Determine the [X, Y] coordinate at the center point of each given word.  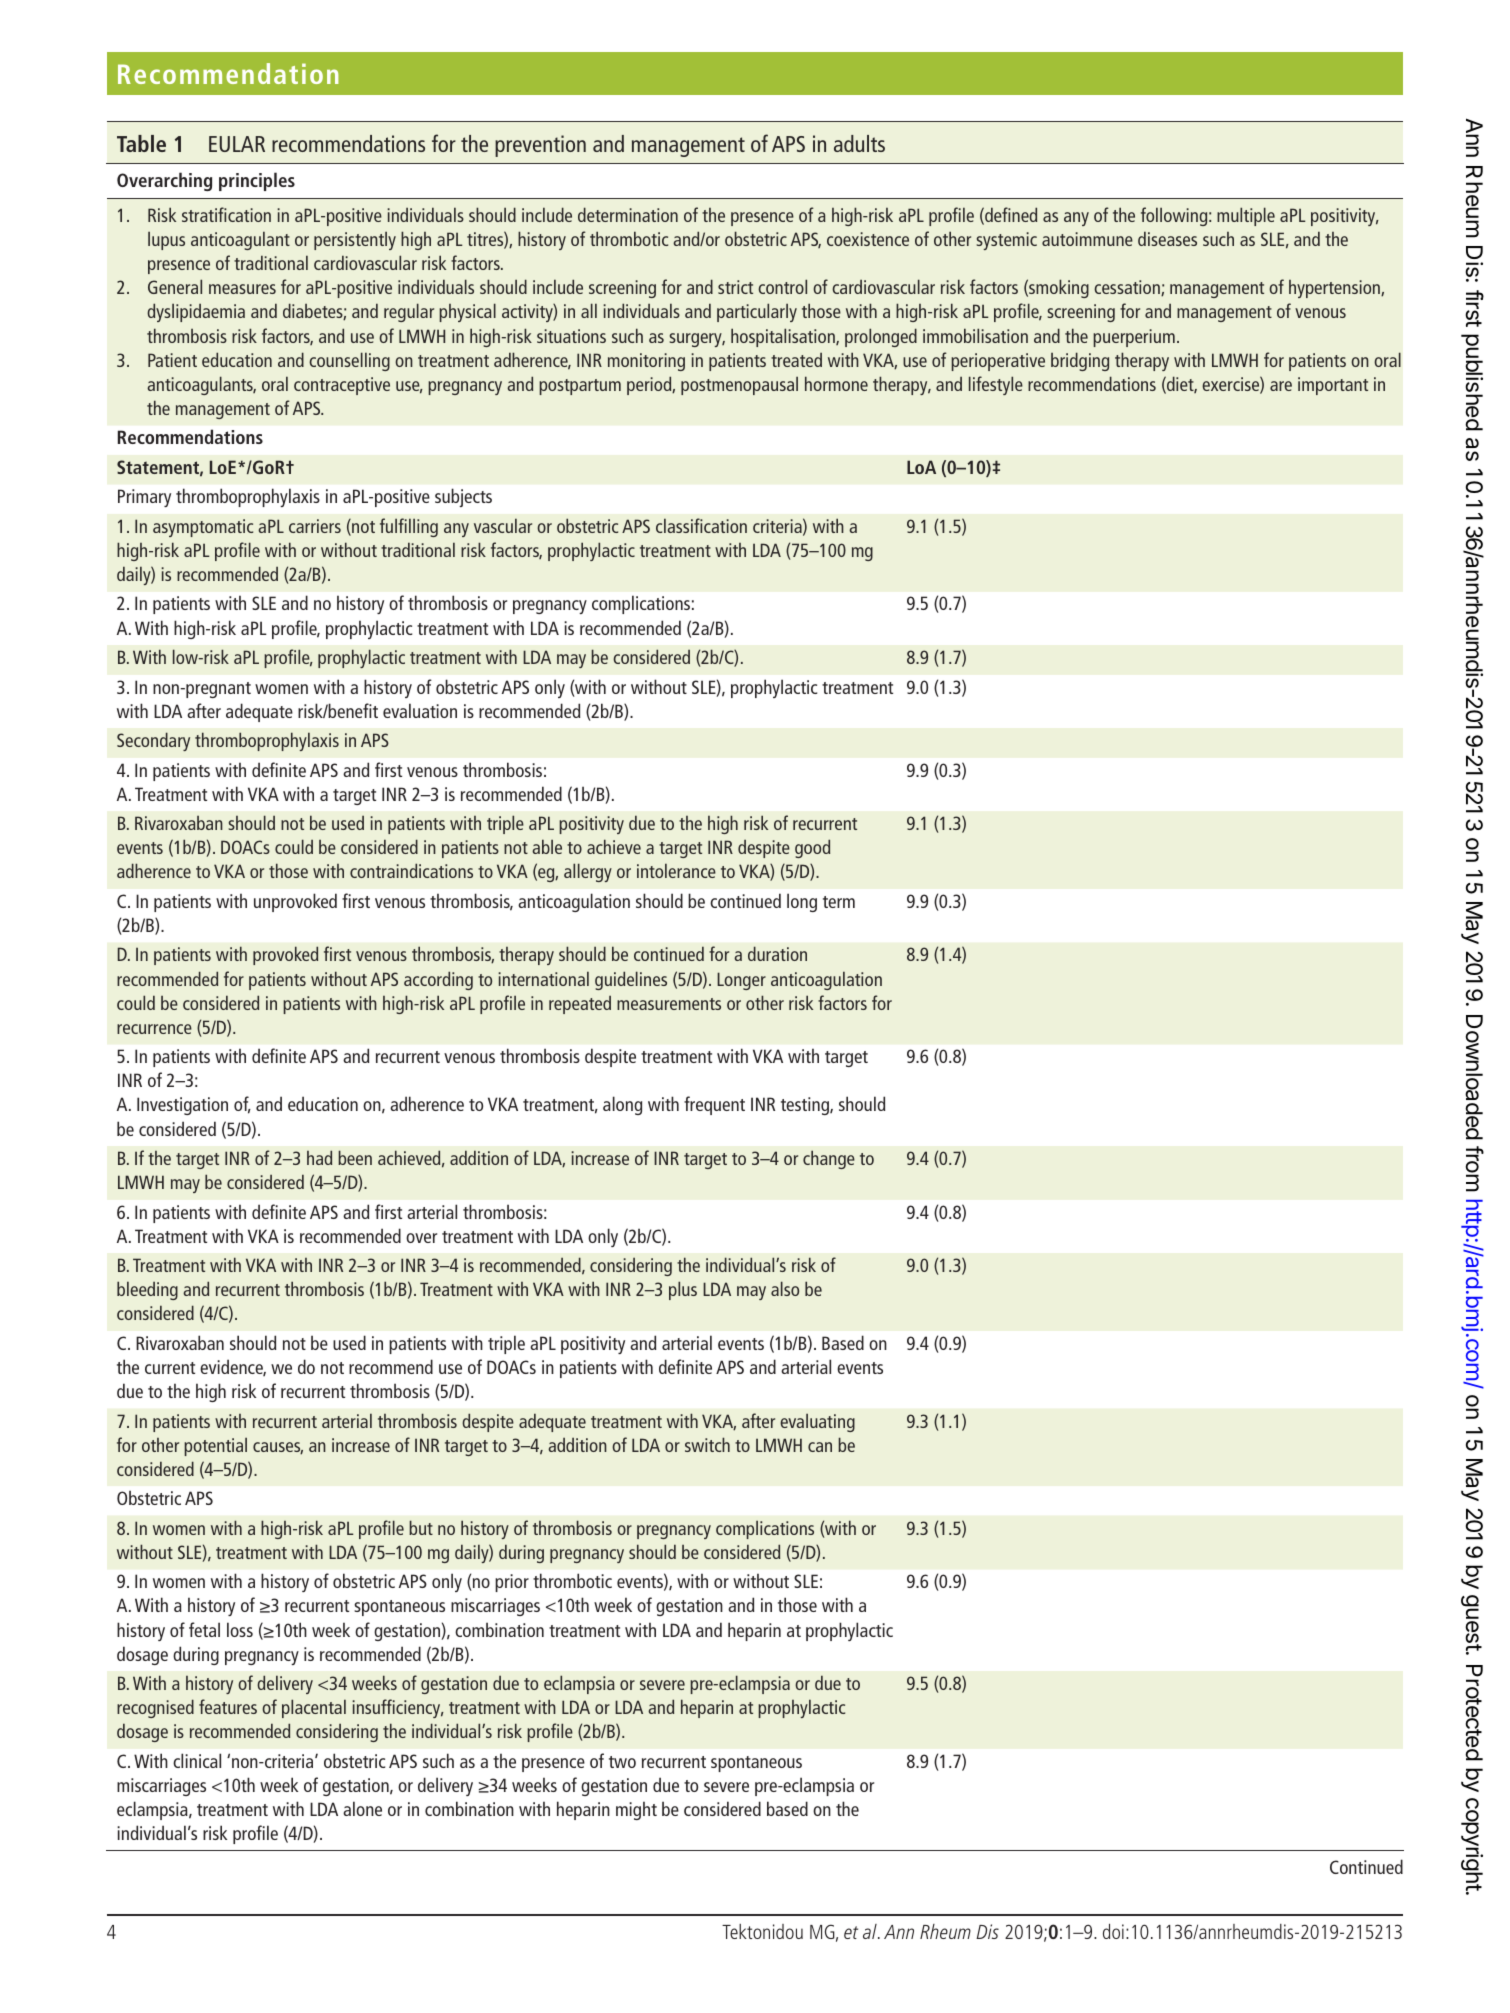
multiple [1246, 216]
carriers [315, 526]
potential [215, 1447]
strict [735, 287]
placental [314, 1708]
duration [777, 953]
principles [257, 181]
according [438, 980]
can [820, 1447]
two [622, 1762]
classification [701, 525]
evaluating [817, 1423]
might [636, 1810]
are [1281, 386]
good [812, 848]
